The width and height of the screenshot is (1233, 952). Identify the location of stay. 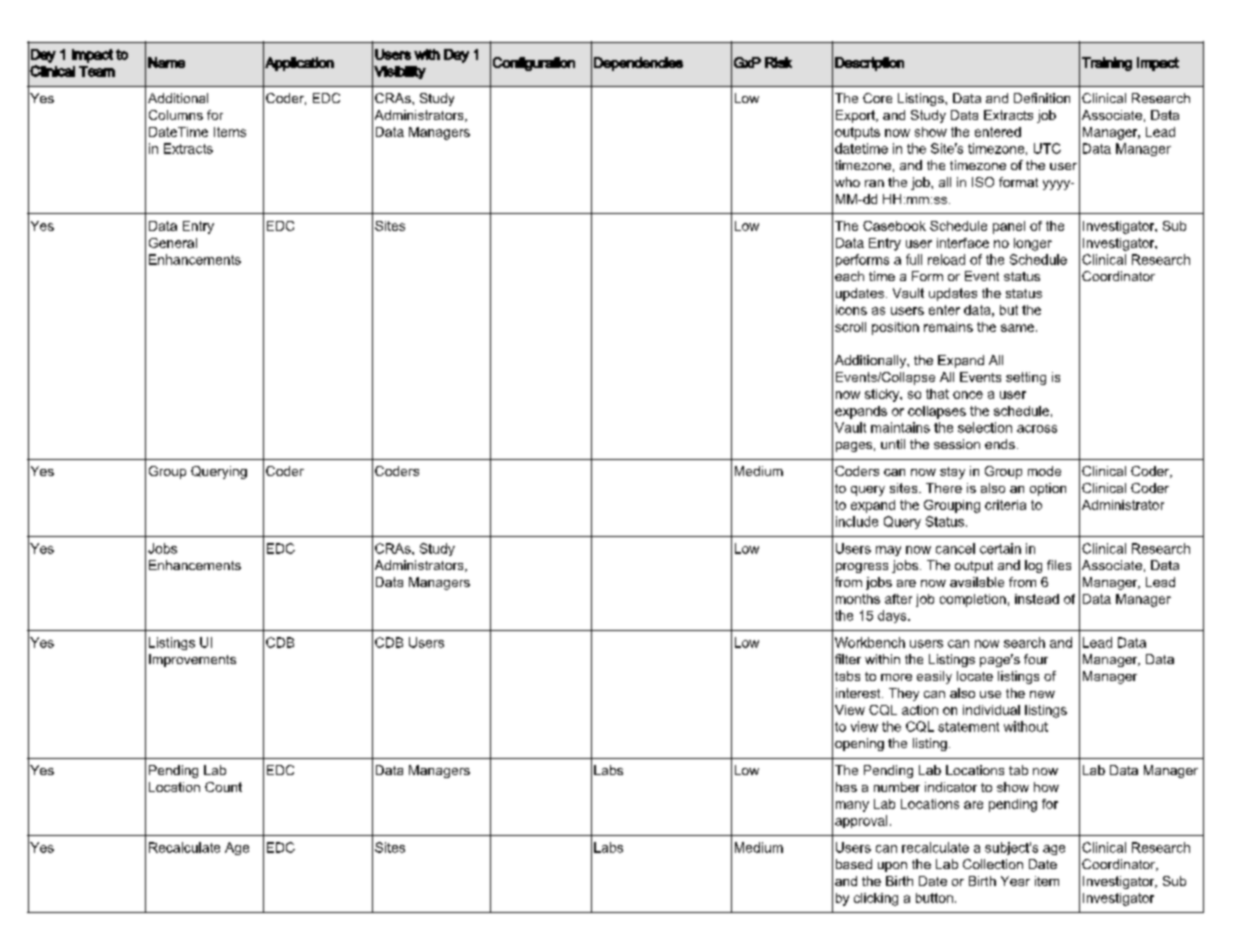
(952, 473).
